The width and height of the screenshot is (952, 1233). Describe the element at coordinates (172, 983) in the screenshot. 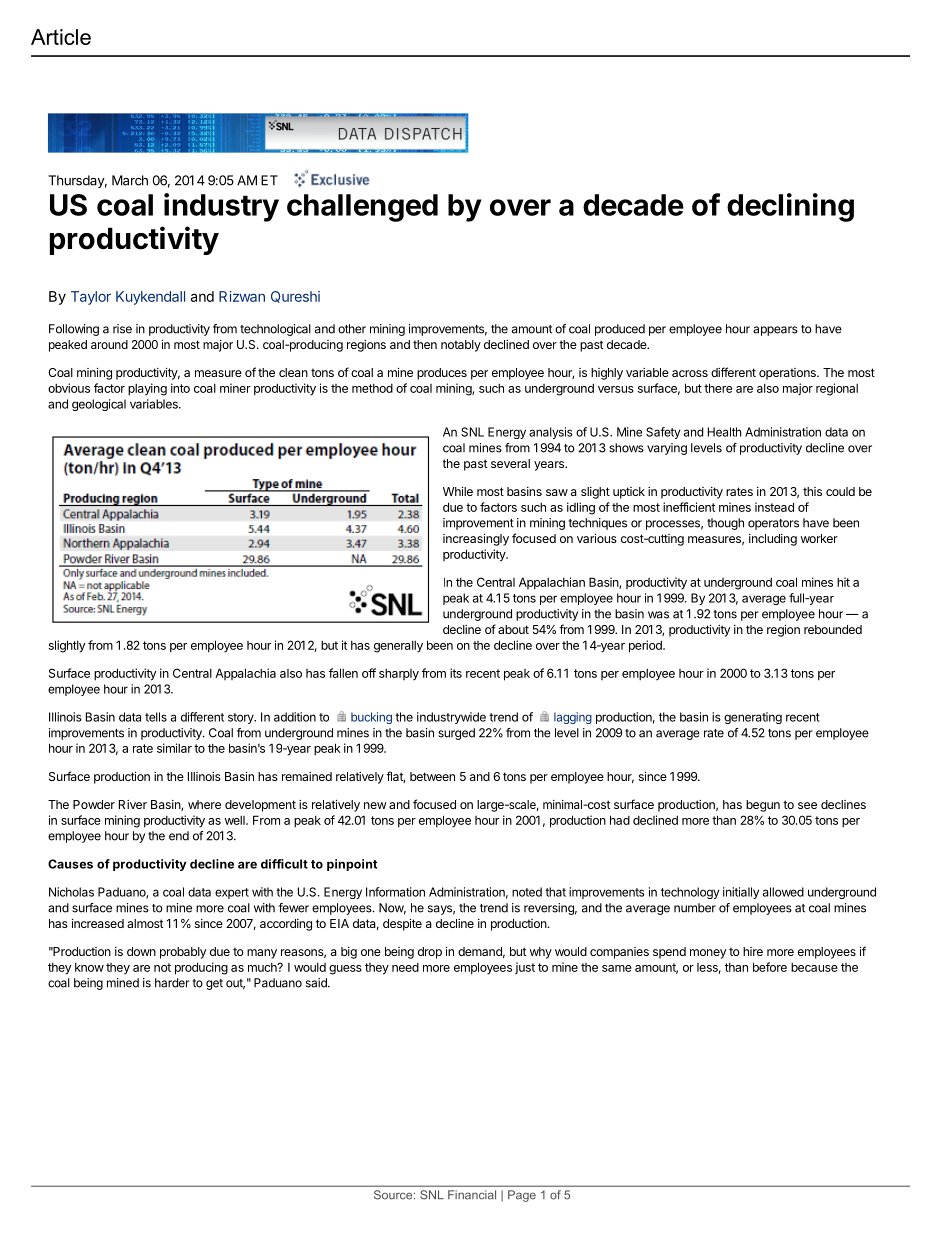

I see `harder` at that location.
